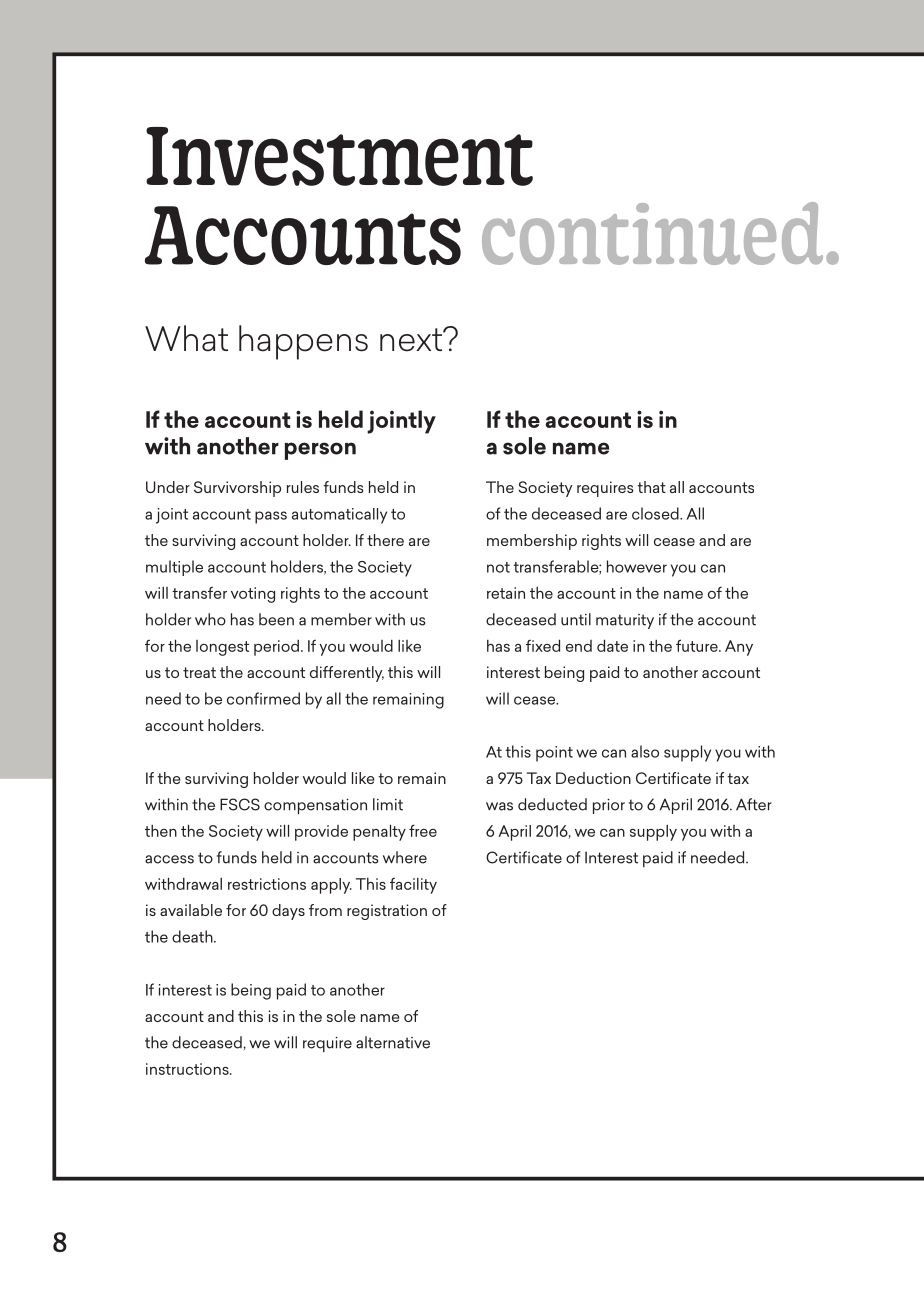  I want to click on that, so click(651, 487).
